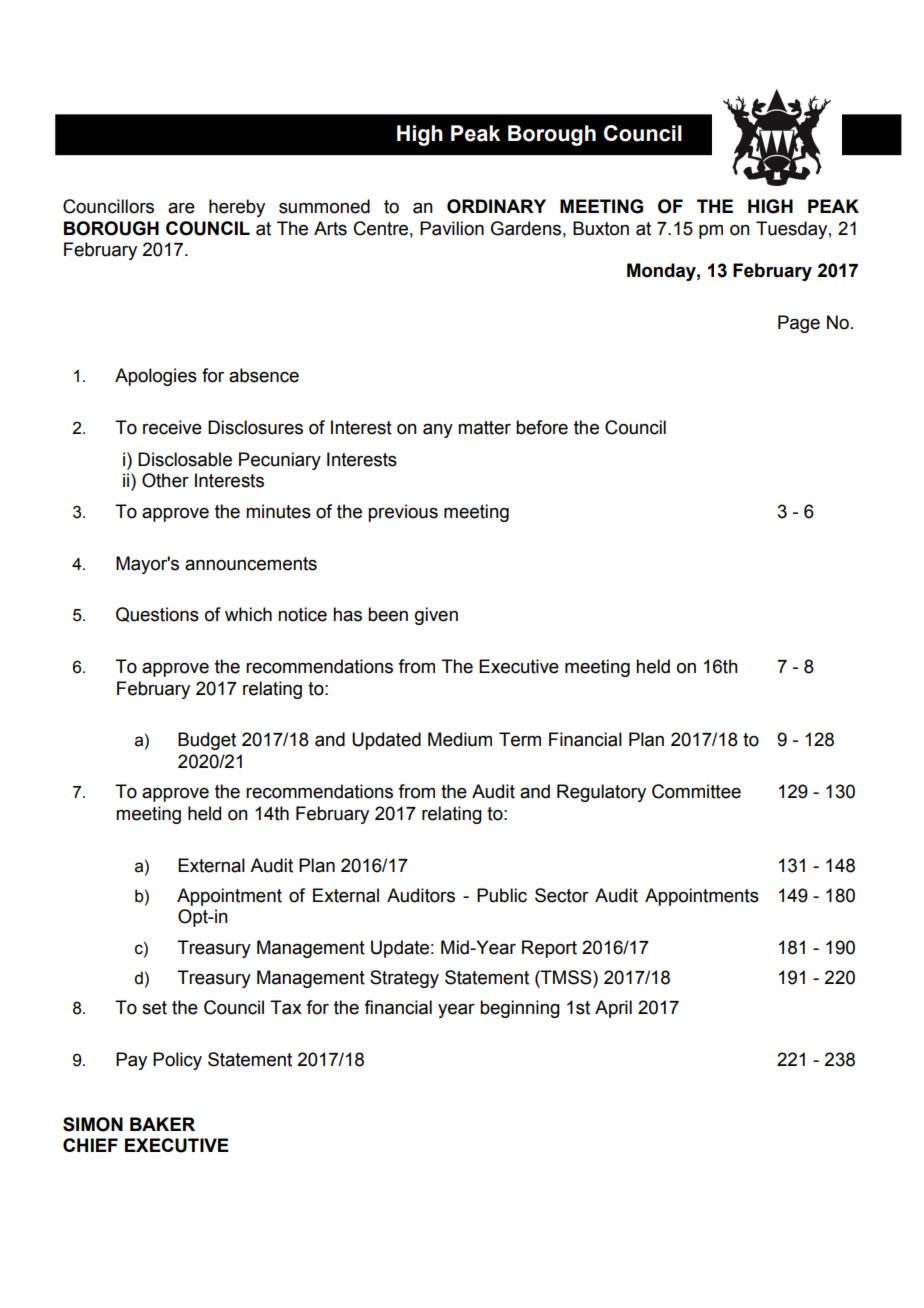  What do you see at coordinates (542, 427) in the screenshot?
I see `before` at bounding box center [542, 427].
